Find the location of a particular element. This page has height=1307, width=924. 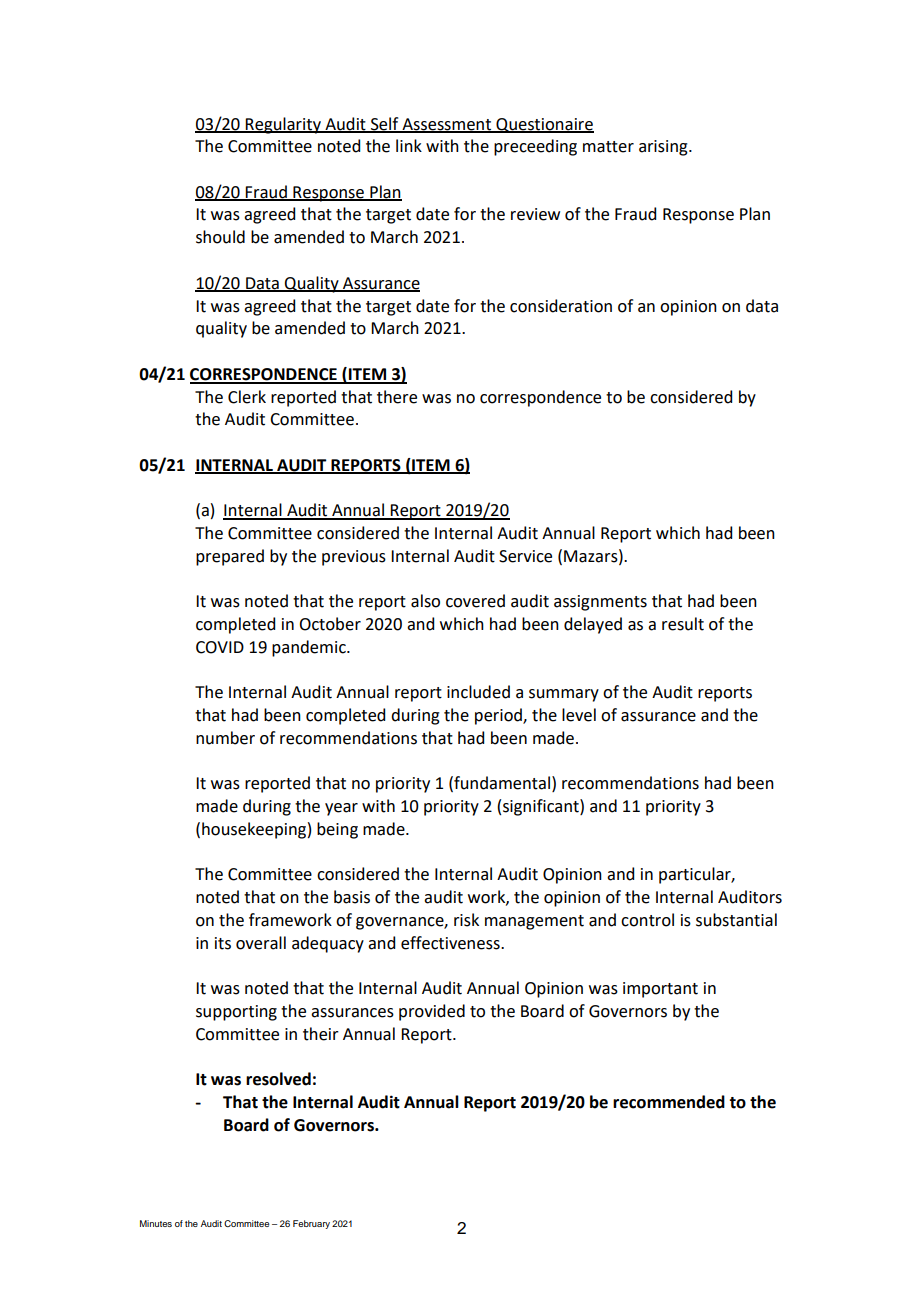

Regularity is located at coordinates (283, 125).
